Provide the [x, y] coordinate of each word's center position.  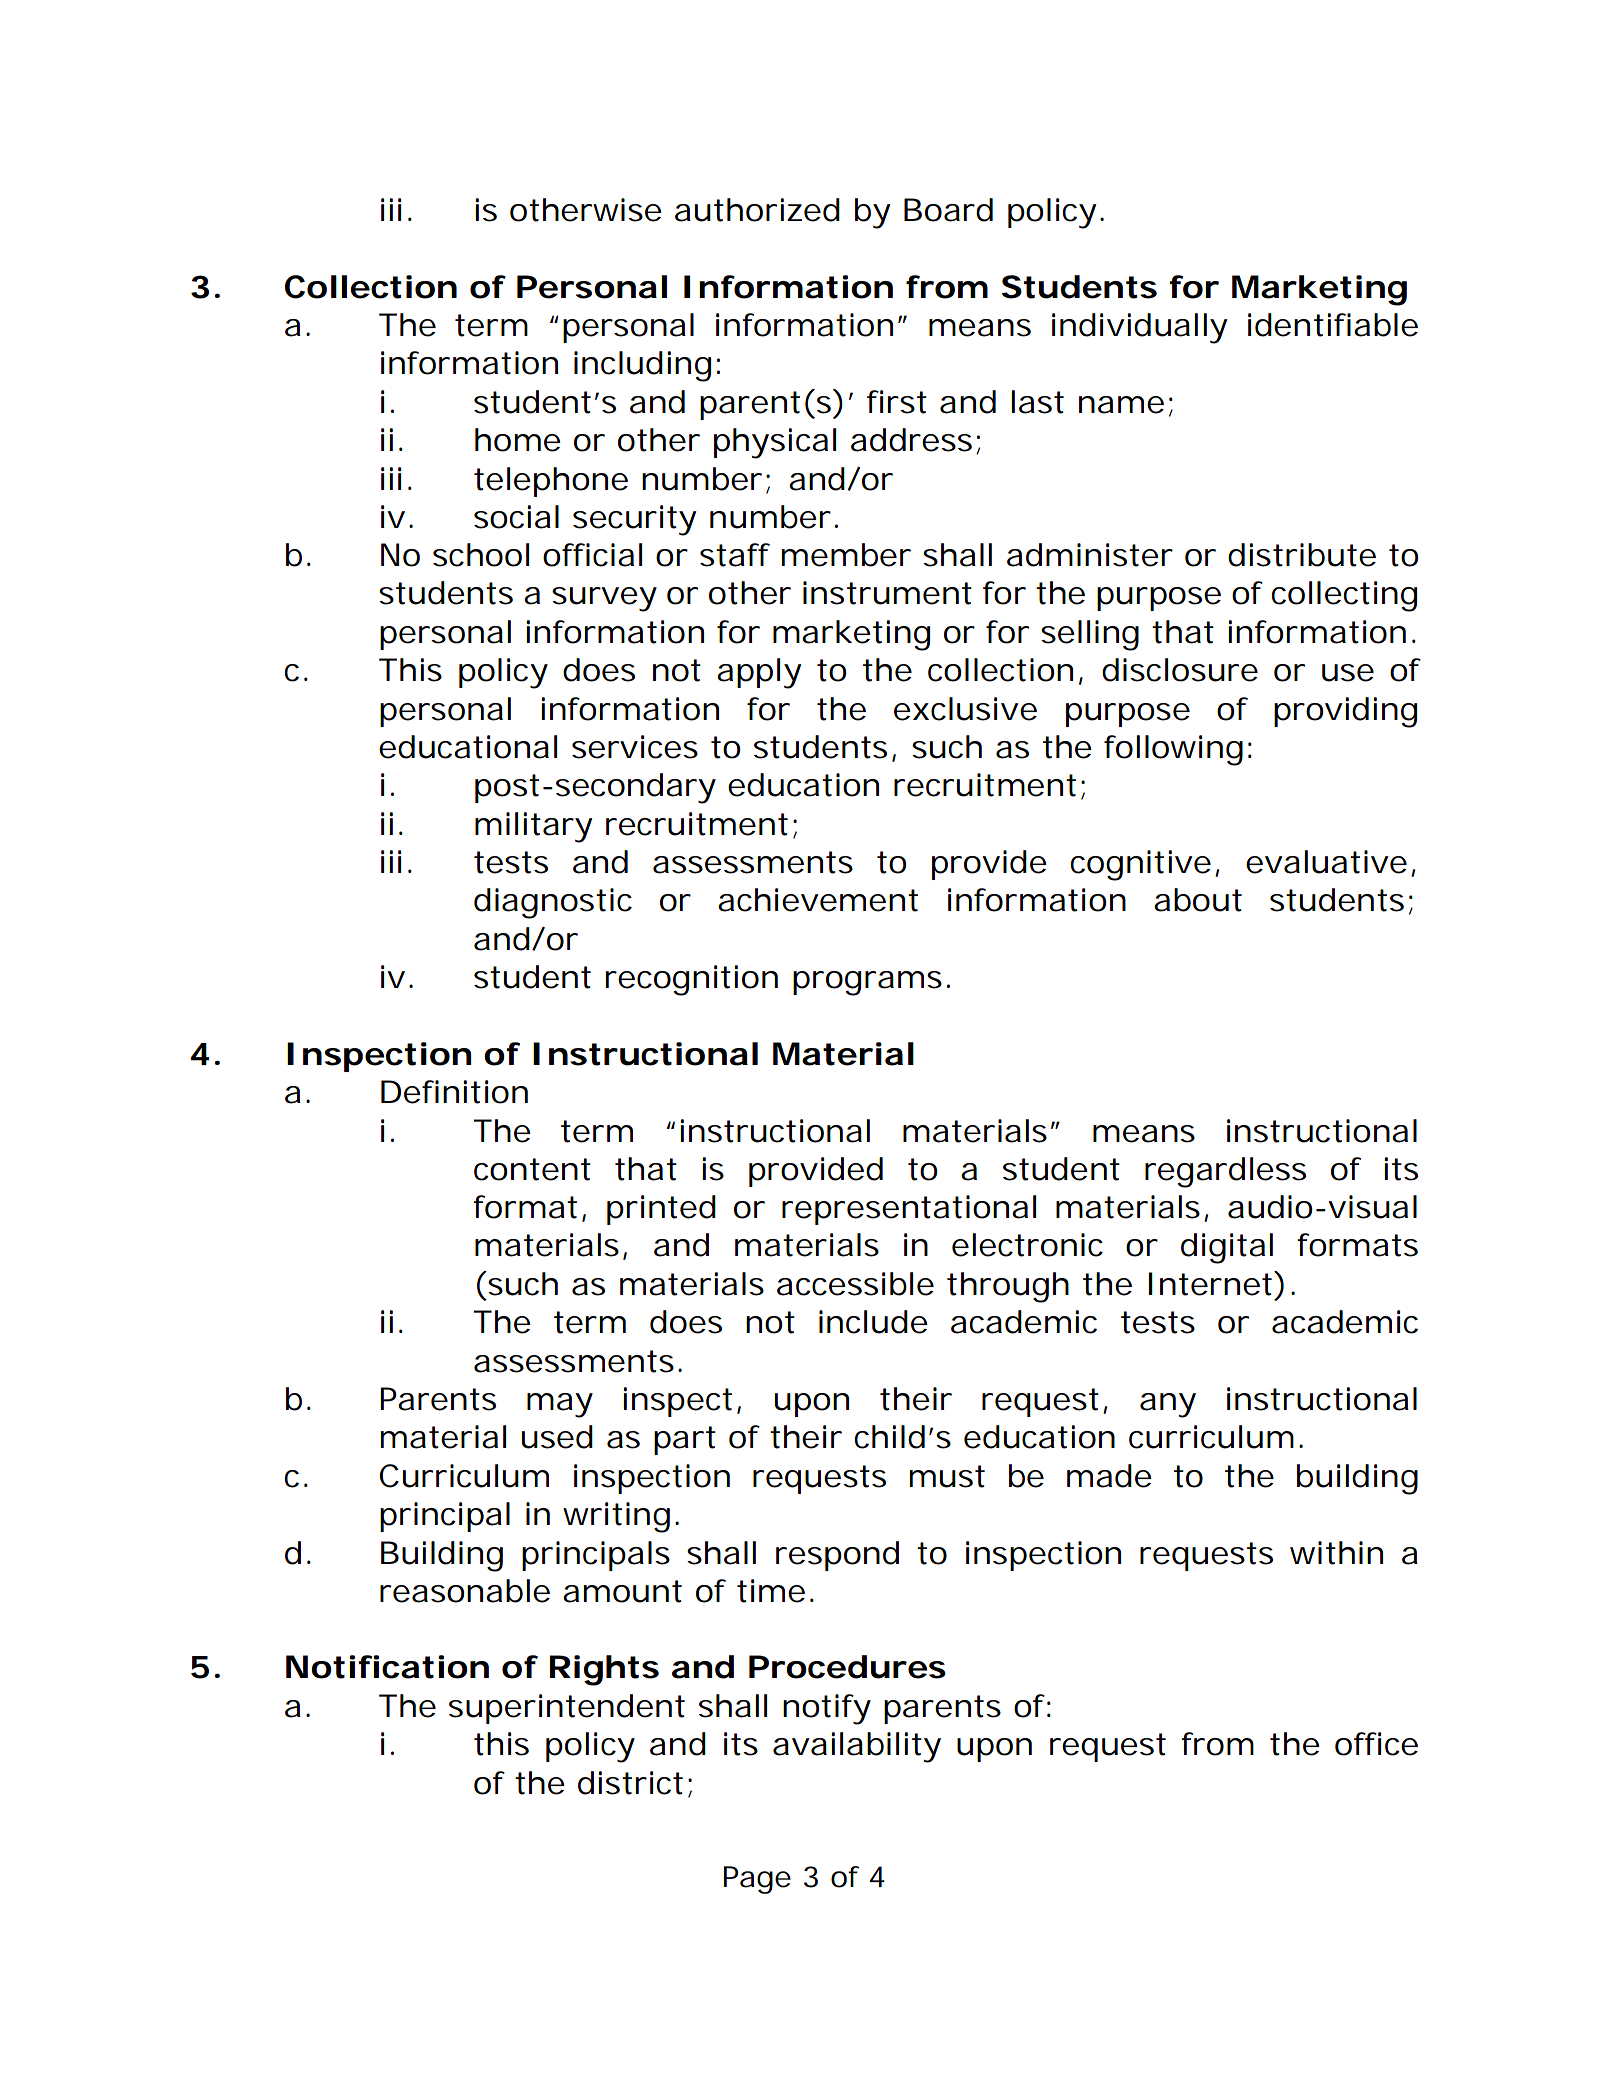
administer [1089, 555]
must [947, 1476]
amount [622, 1591]
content [532, 1169]
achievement [818, 900]
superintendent [567, 1709]
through [1006, 1287]
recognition [690, 980]
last [1037, 402]
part [685, 1440]
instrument [887, 593]
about [1198, 900]
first [897, 402]
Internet [1210, 1284]
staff [735, 555]
